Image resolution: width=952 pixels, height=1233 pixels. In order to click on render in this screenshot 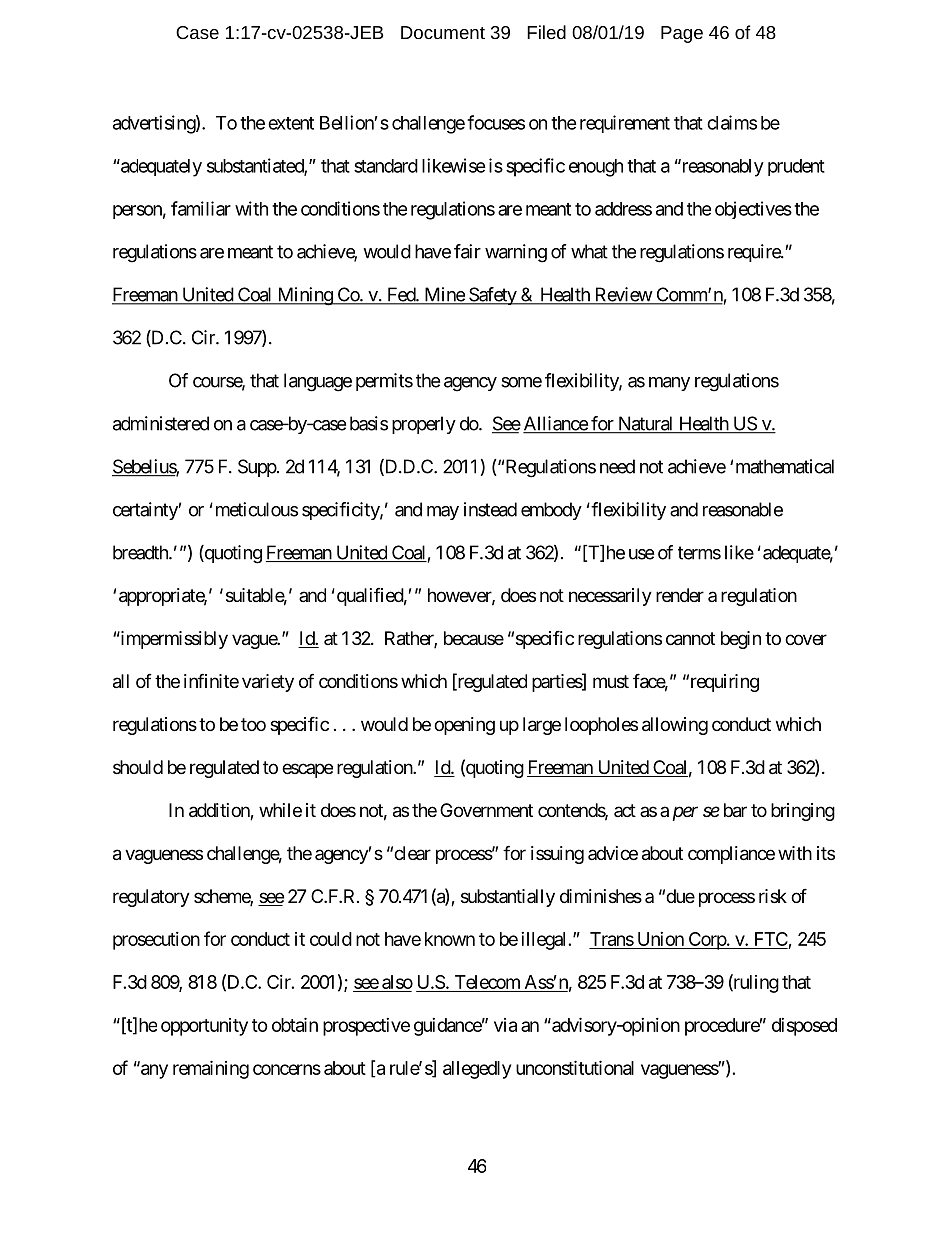, I will do `click(680, 595)`.
